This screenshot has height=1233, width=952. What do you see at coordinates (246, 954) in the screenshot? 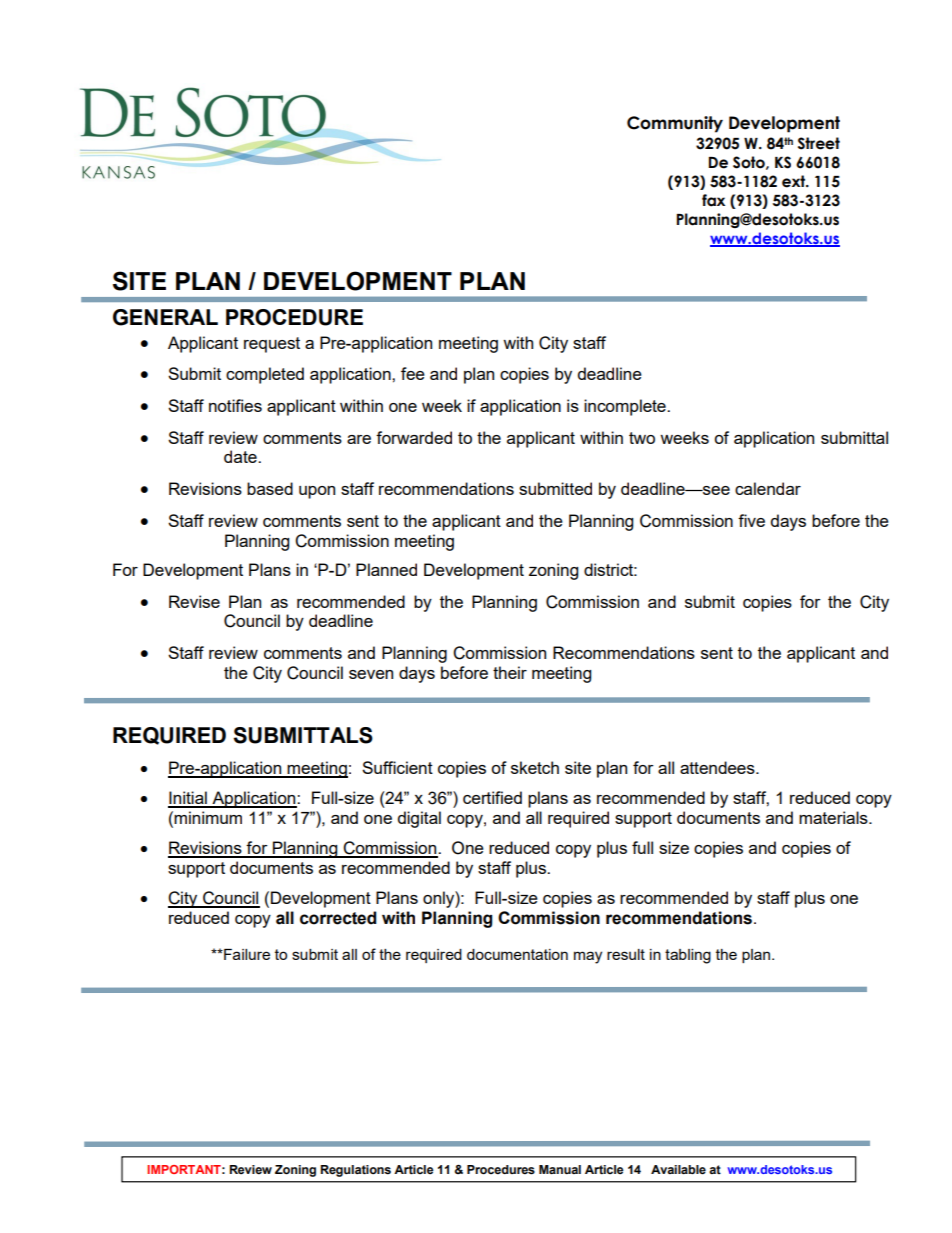
I see `Failure` at bounding box center [246, 954].
